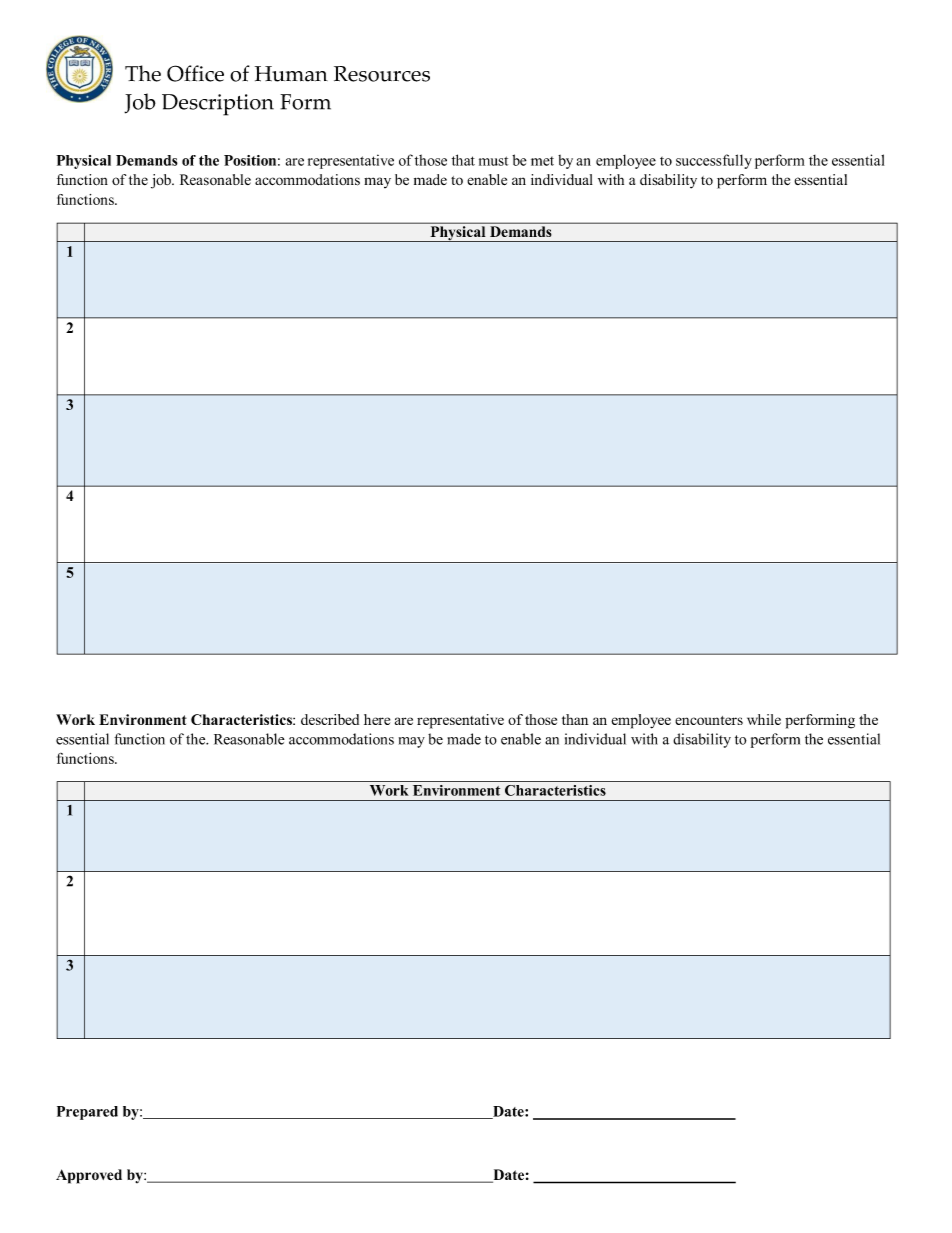 The image size is (952, 1233). I want to click on Resources, so click(382, 74).
